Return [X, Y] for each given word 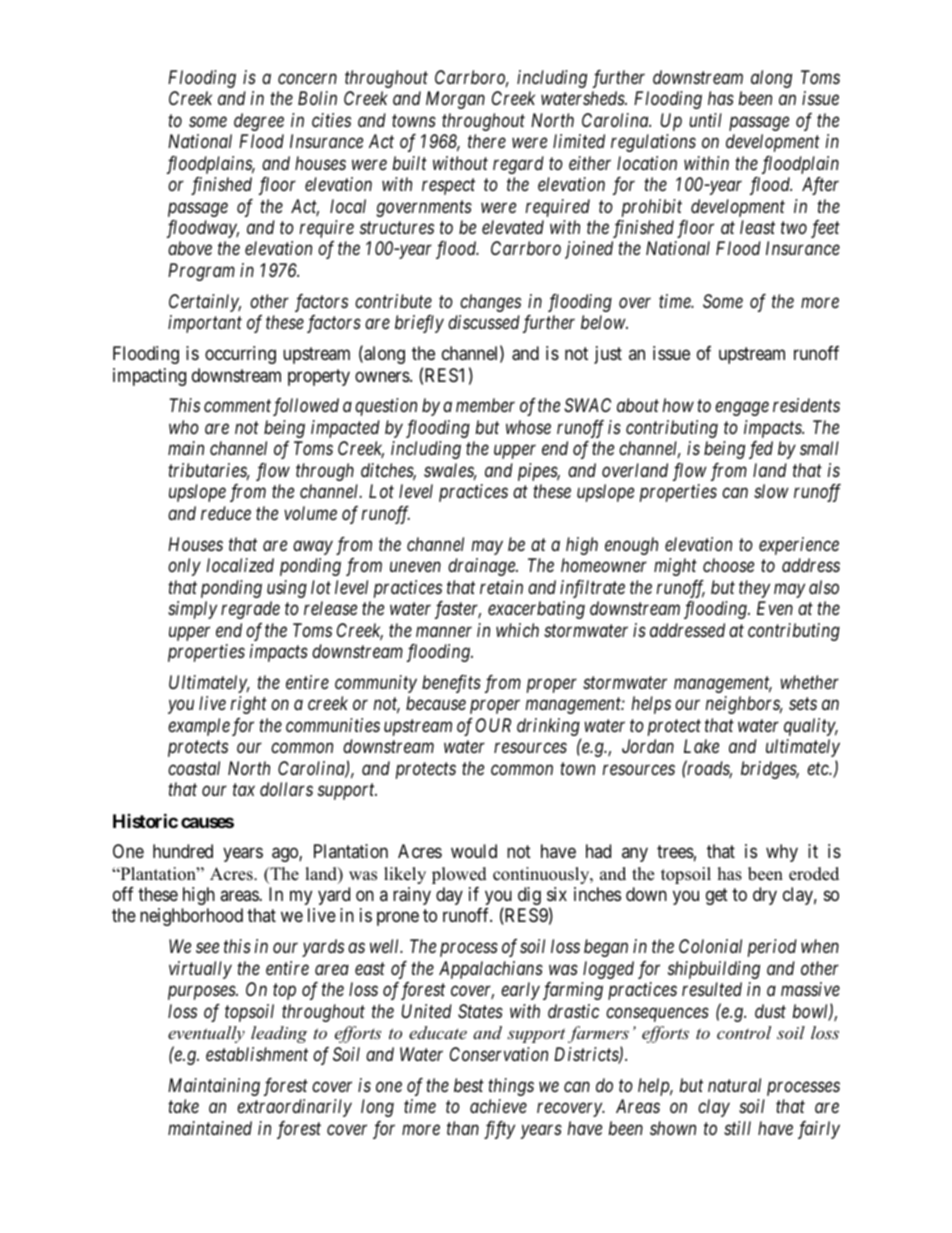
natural [734, 1085]
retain [501, 587]
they [754, 589]
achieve [498, 1106]
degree [259, 122]
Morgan [455, 100]
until [705, 120]
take [183, 1106]
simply [192, 610]
